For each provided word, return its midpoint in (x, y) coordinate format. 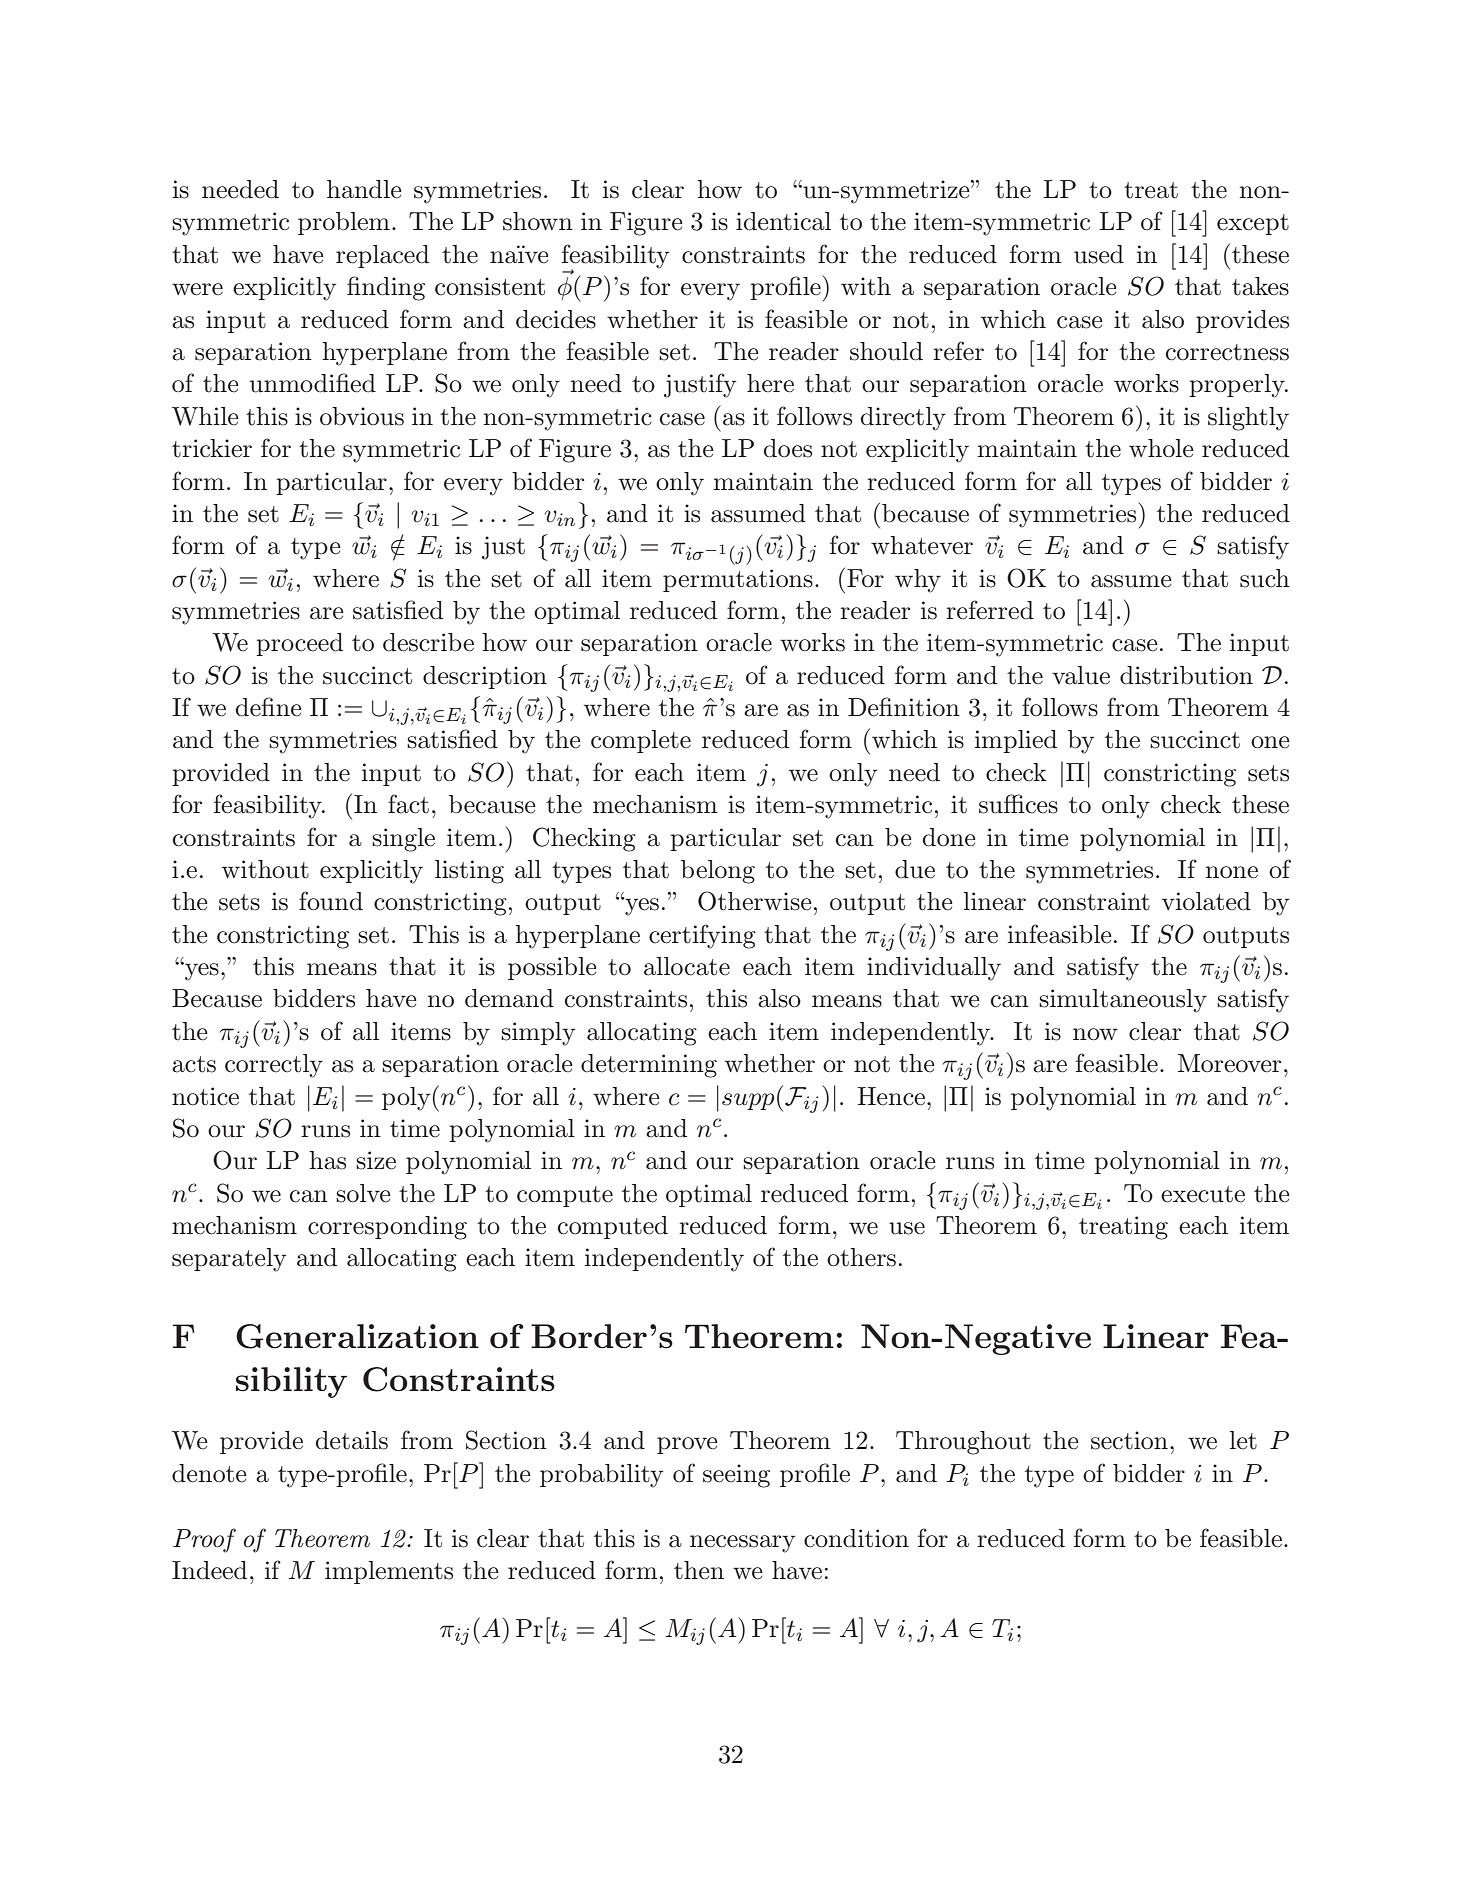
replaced (382, 256)
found (331, 901)
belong (718, 872)
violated (1206, 901)
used (1099, 254)
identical (783, 221)
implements (389, 1572)
